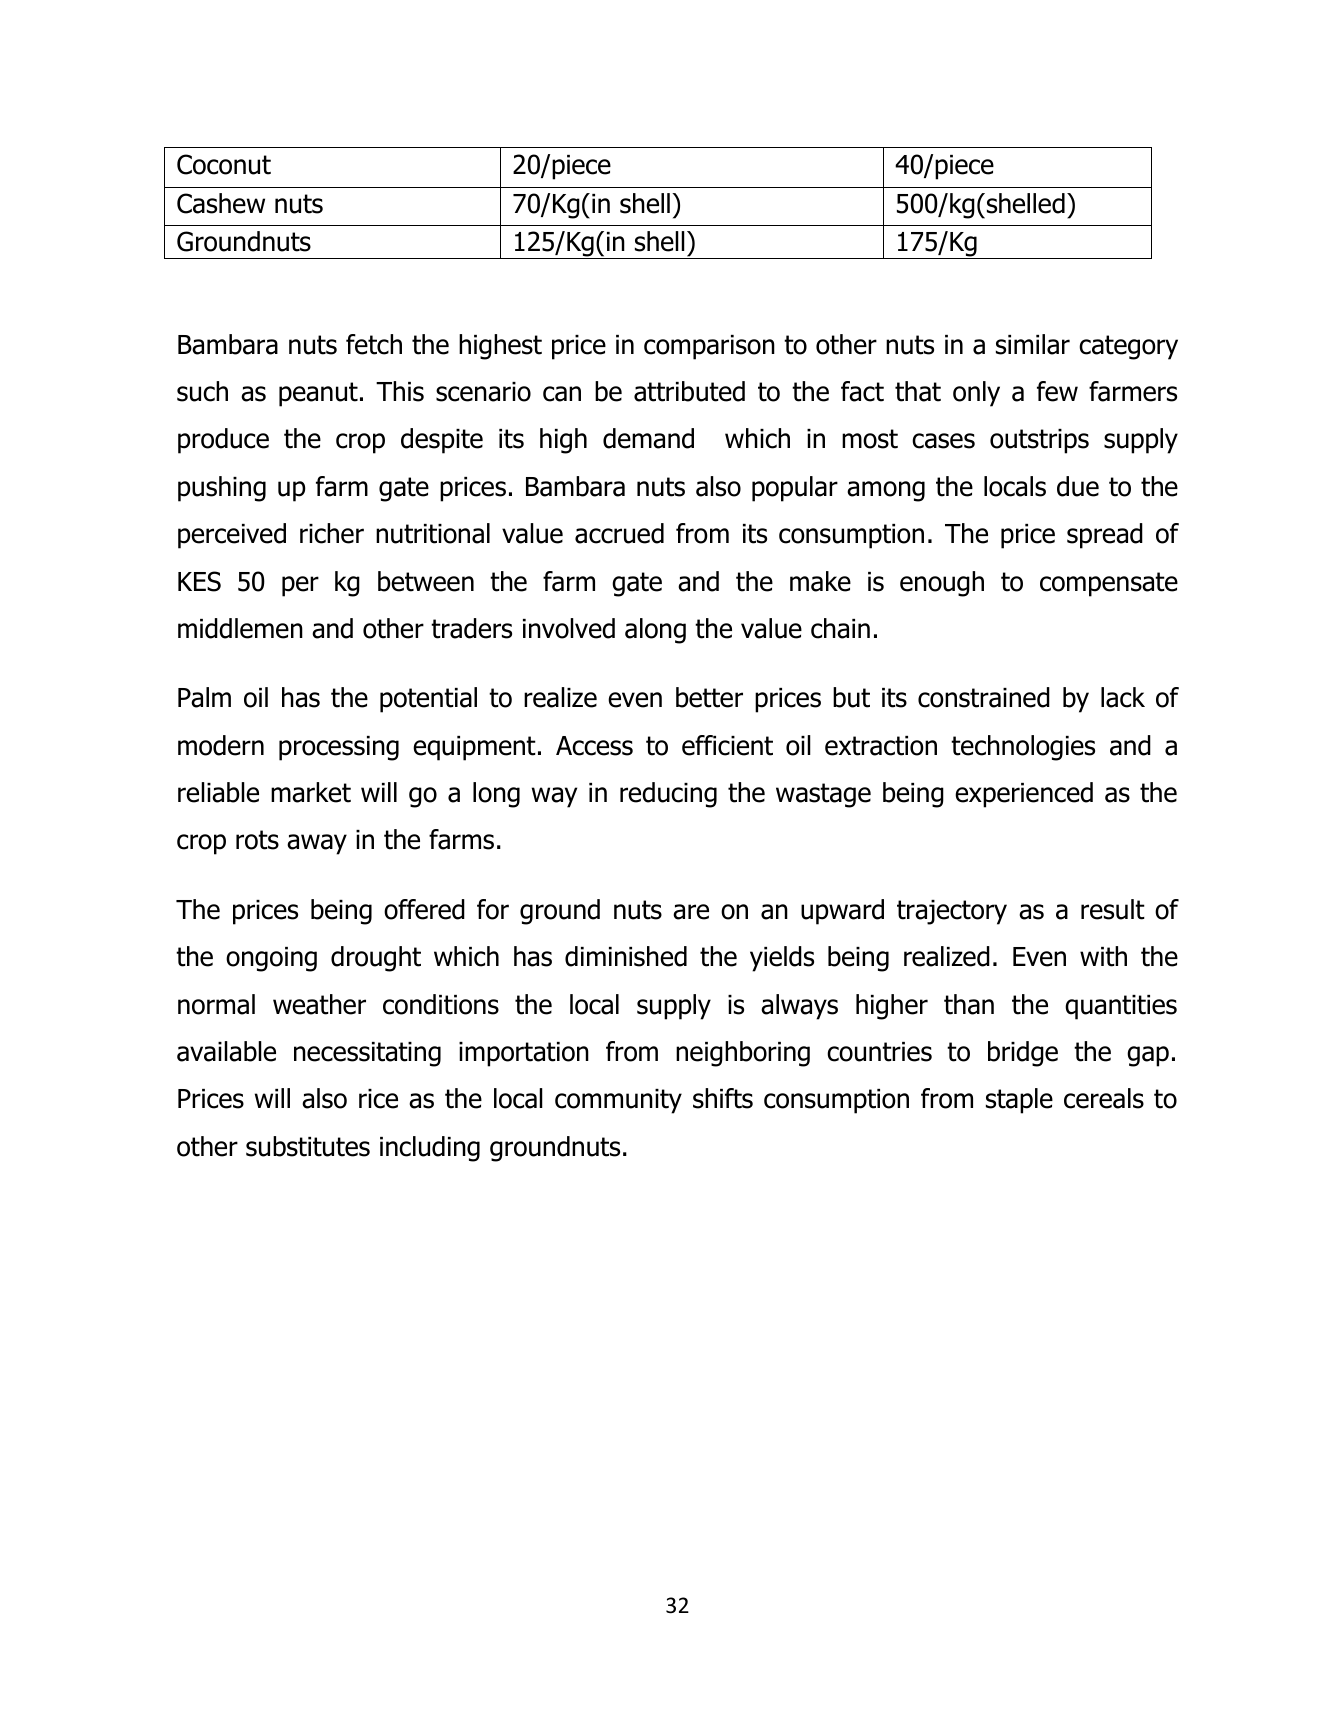  What do you see at coordinates (618, 1101) in the screenshot?
I see `community` at bounding box center [618, 1101].
